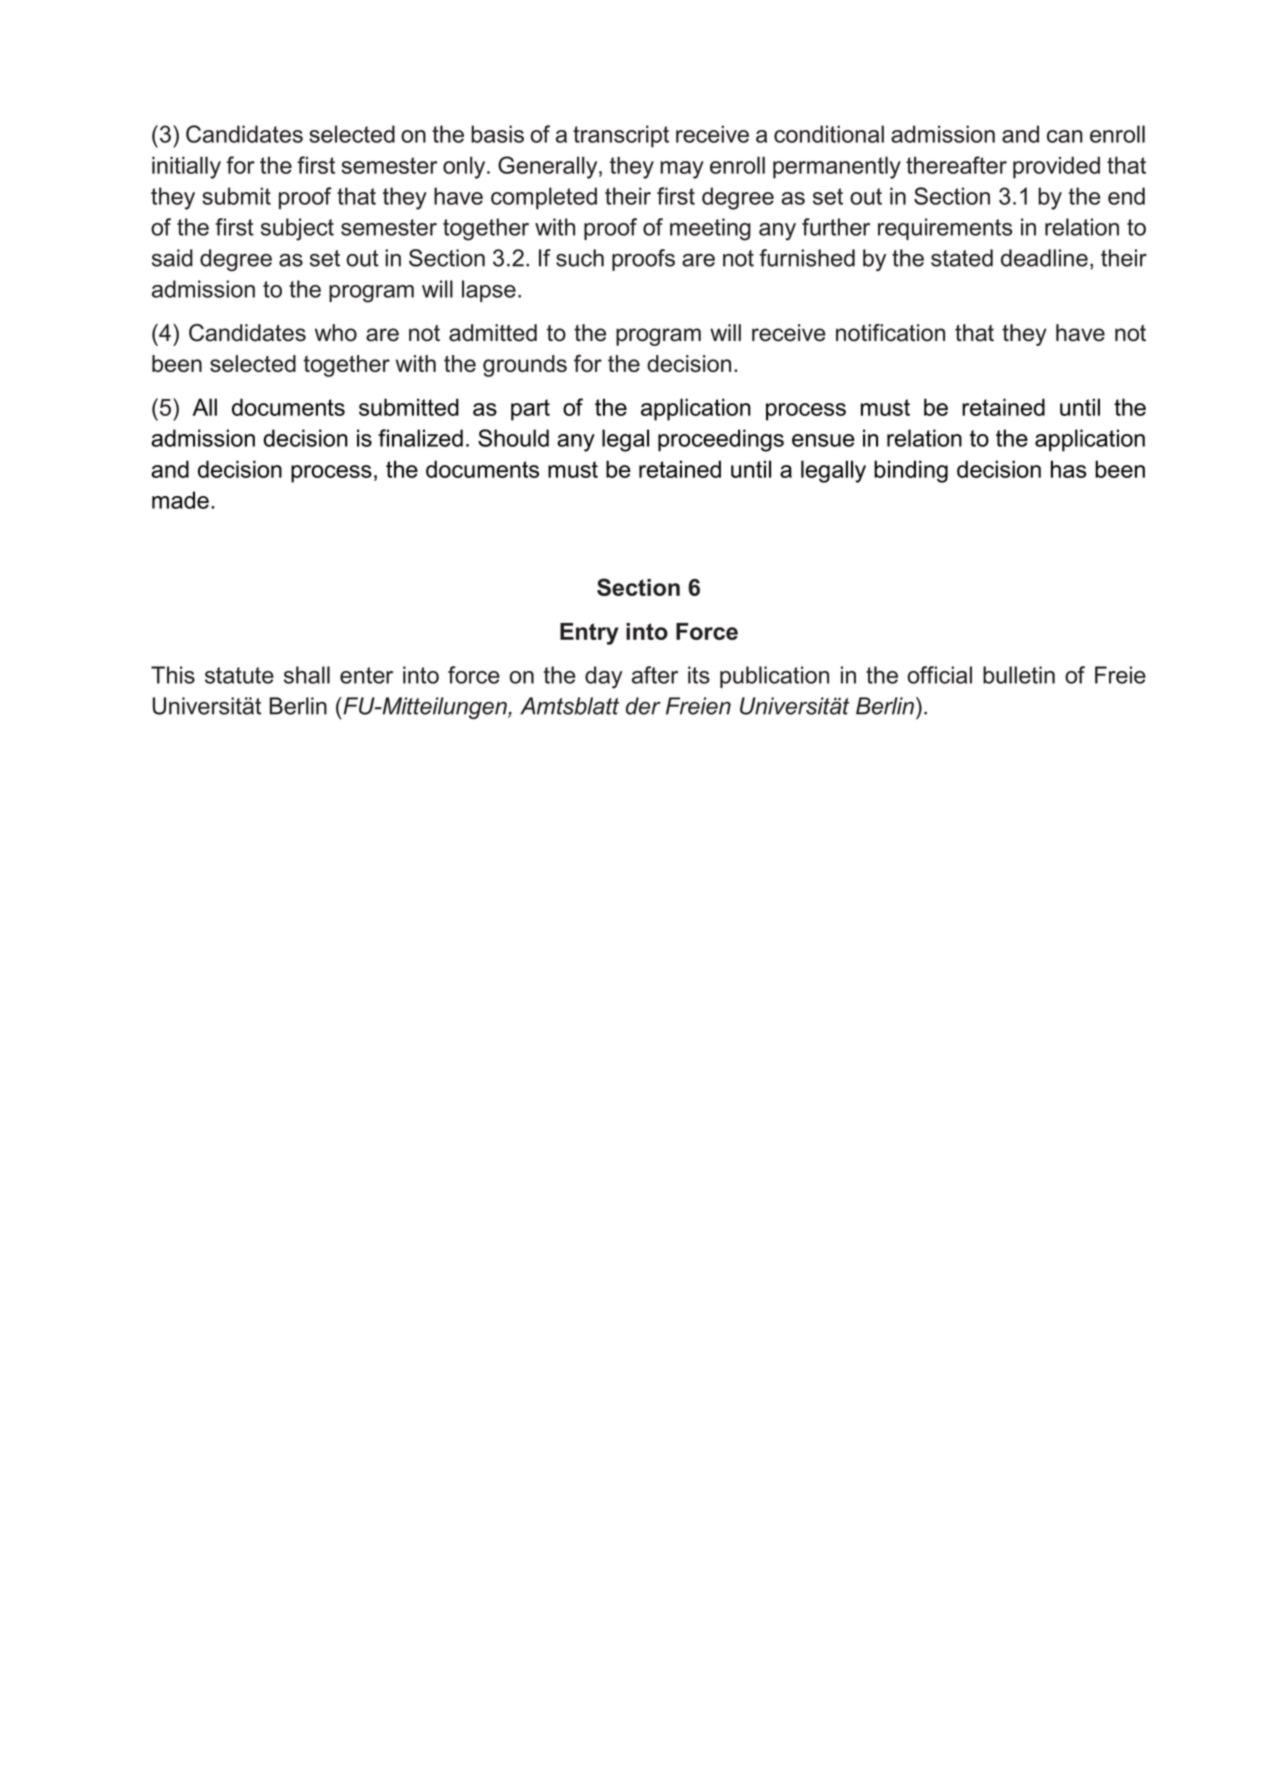  I want to click on initially, so click(186, 167).
